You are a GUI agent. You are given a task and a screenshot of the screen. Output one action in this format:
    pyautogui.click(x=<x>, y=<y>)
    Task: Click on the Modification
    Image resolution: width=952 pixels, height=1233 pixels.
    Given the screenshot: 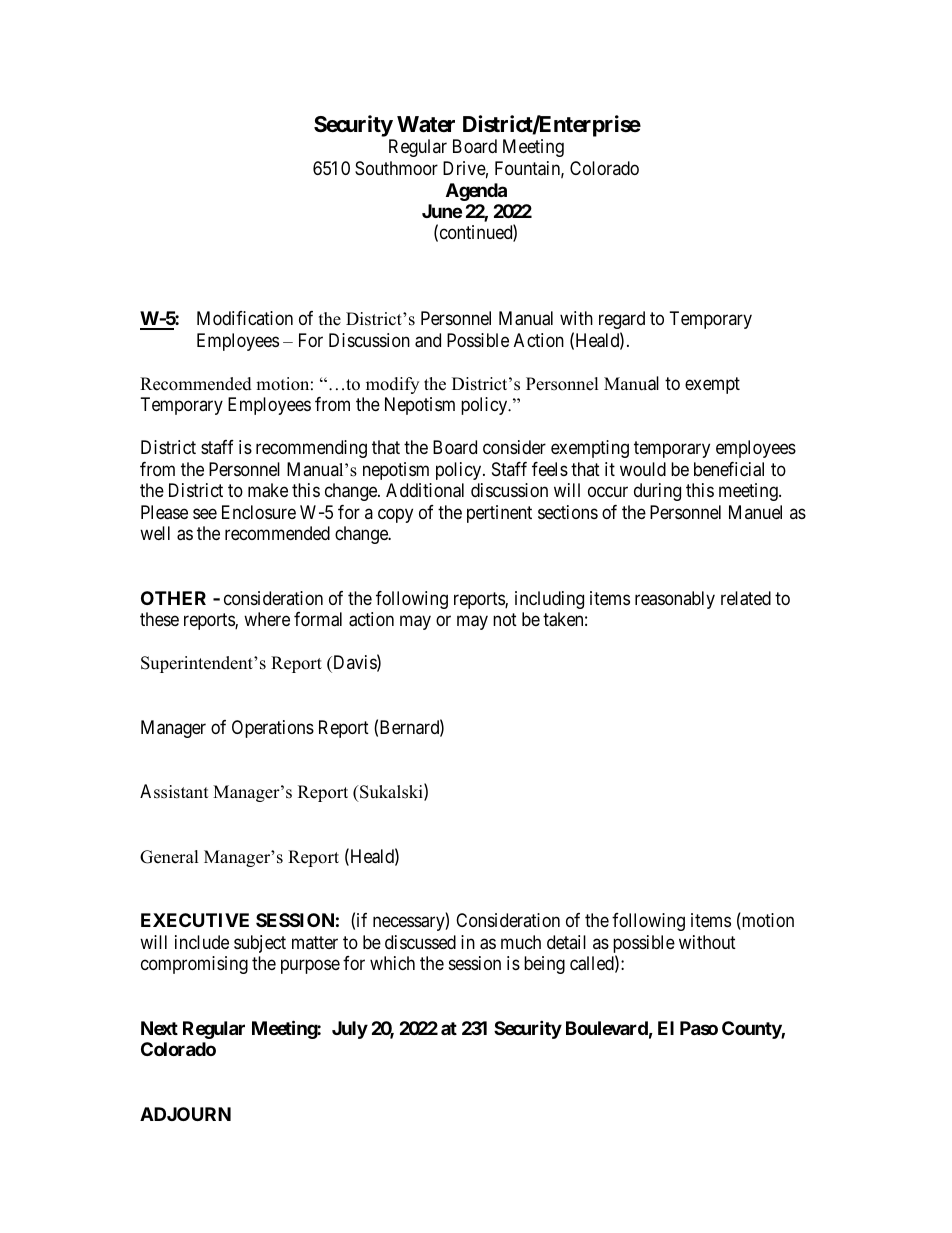 What is the action you would take?
    pyautogui.click(x=245, y=318)
